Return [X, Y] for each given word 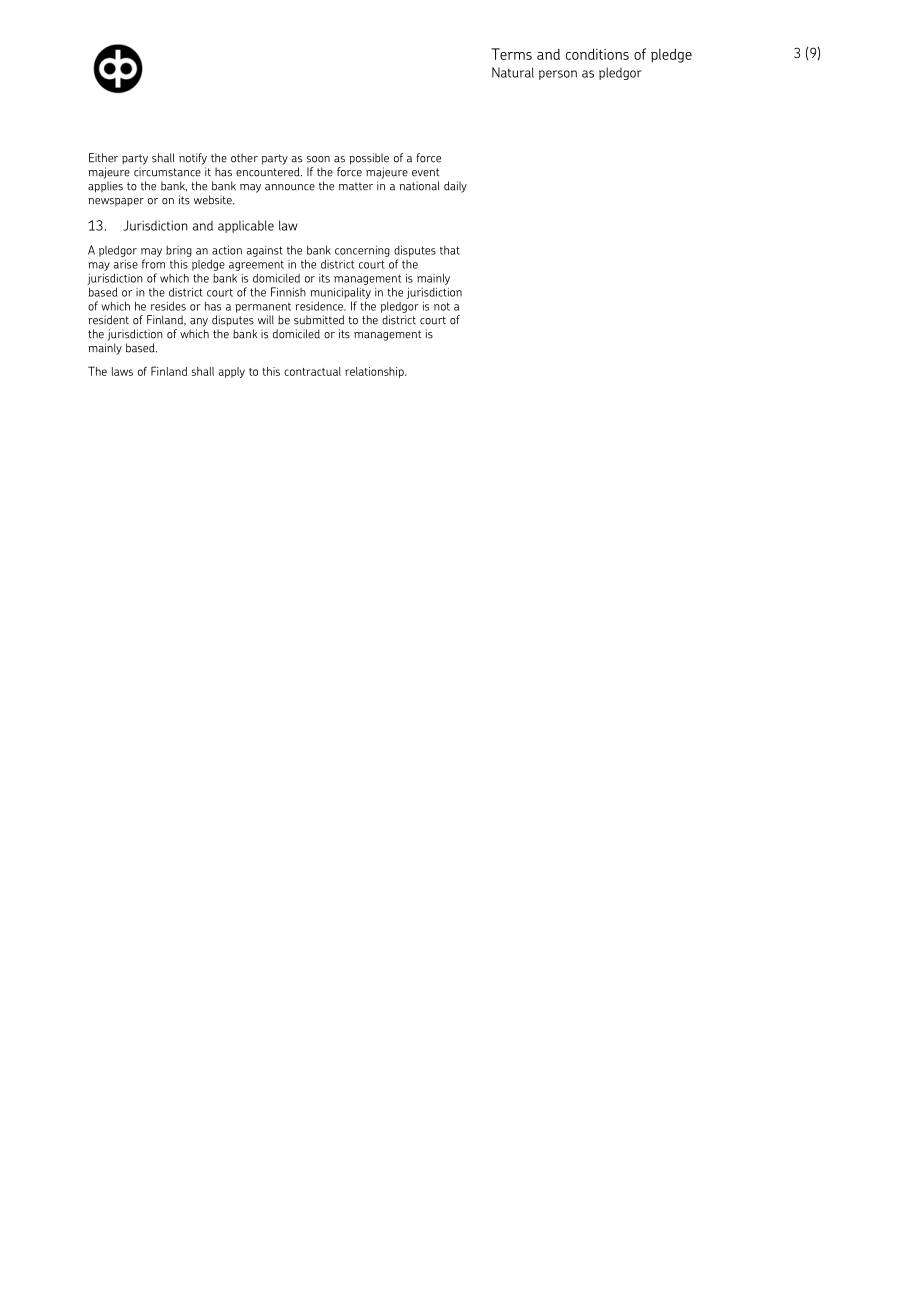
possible [369, 159]
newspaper [116, 202]
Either [103, 158]
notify [193, 159]
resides [168, 306]
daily [455, 187]
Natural [513, 72]
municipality [340, 293]
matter [356, 186]
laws [122, 371]
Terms [511, 54]
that [450, 250]
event [425, 172]
